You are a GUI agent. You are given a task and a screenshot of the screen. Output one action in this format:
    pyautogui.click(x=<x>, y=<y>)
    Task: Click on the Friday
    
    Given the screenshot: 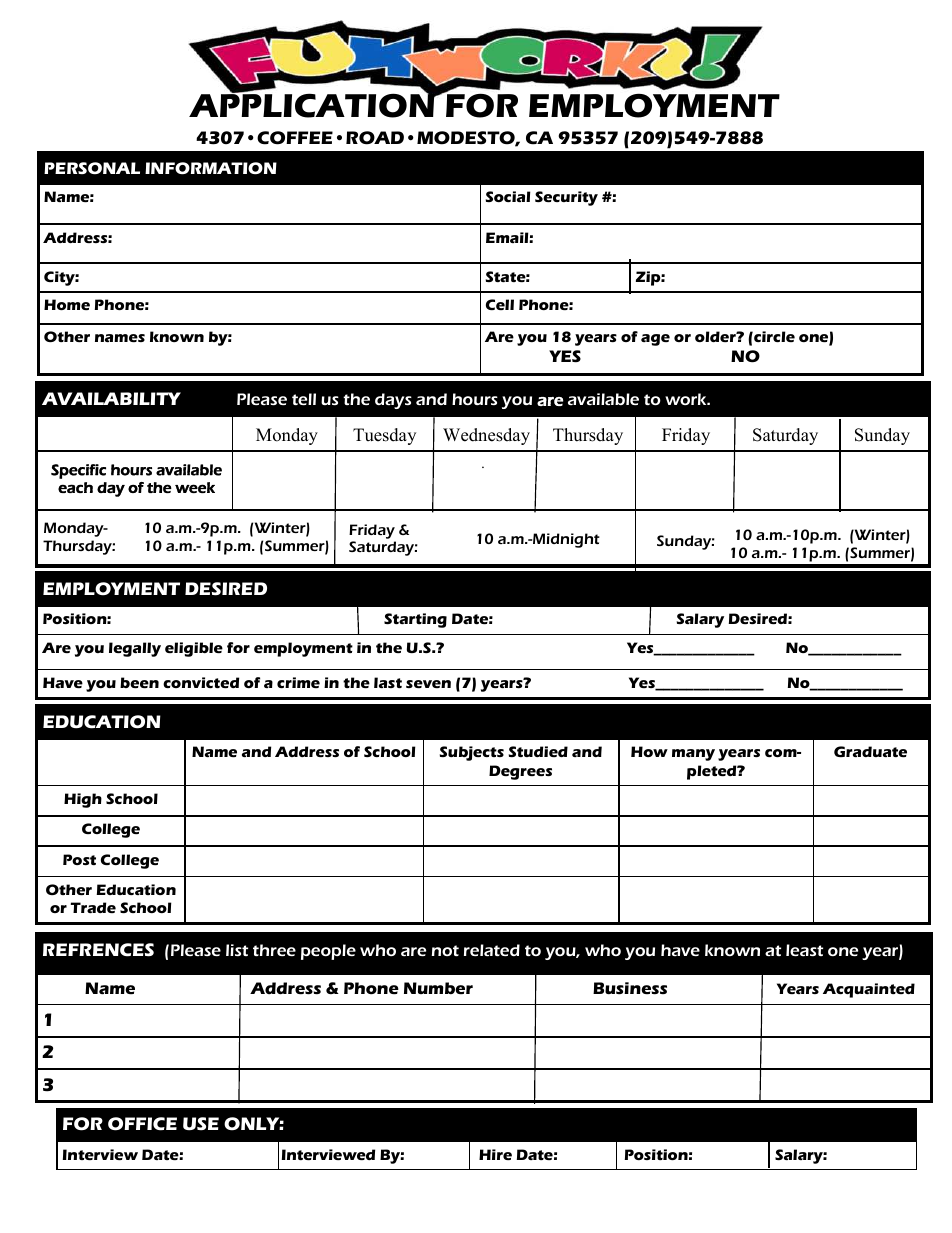 What is the action you would take?
    pyautogui.click(x=372, y=531)
